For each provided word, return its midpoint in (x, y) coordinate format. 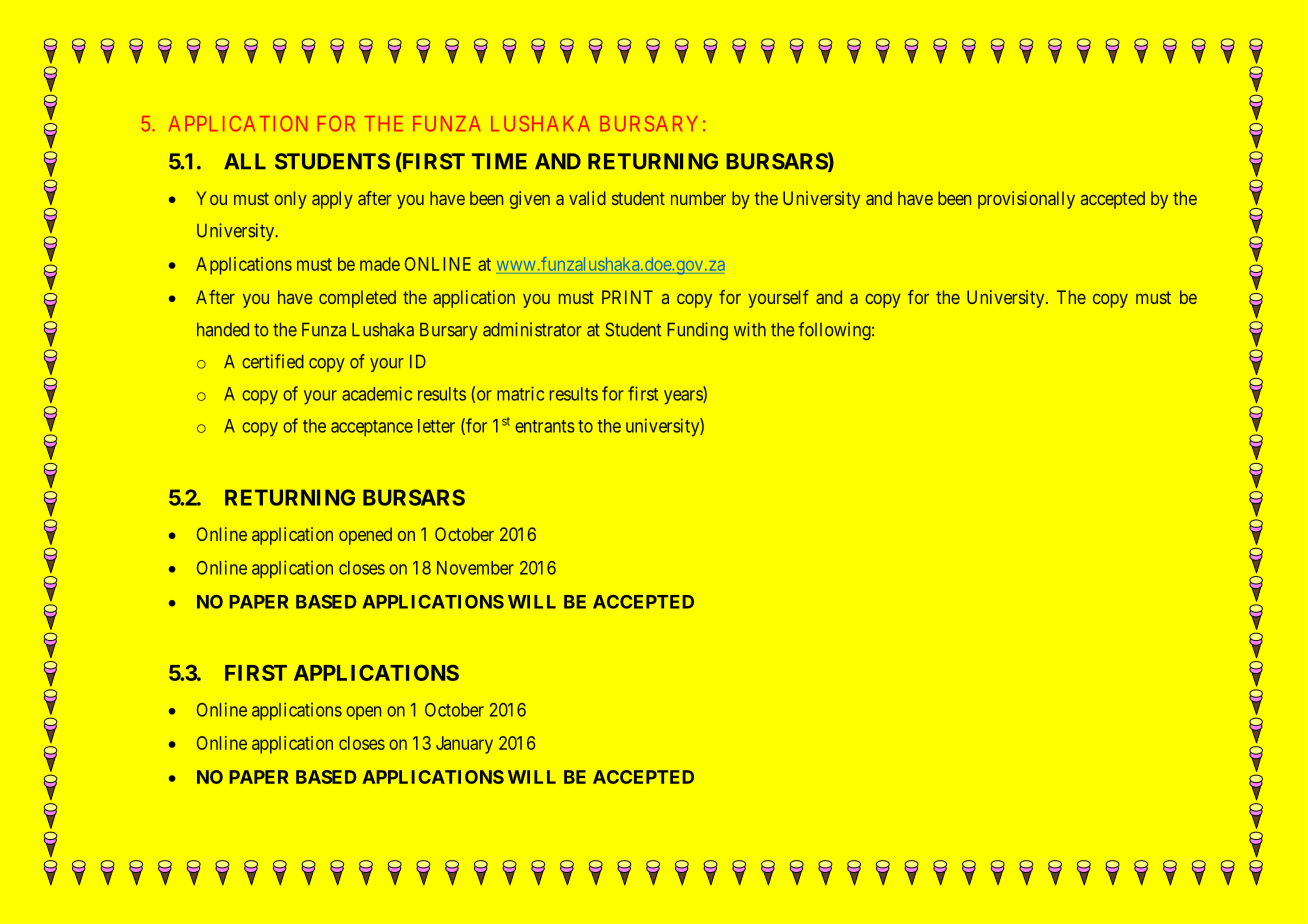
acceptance (372, 428)
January (464, 745)
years (684, 397)
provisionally (1026, 200)
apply (332, 200)
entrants (545, 426)
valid (587, 198)
